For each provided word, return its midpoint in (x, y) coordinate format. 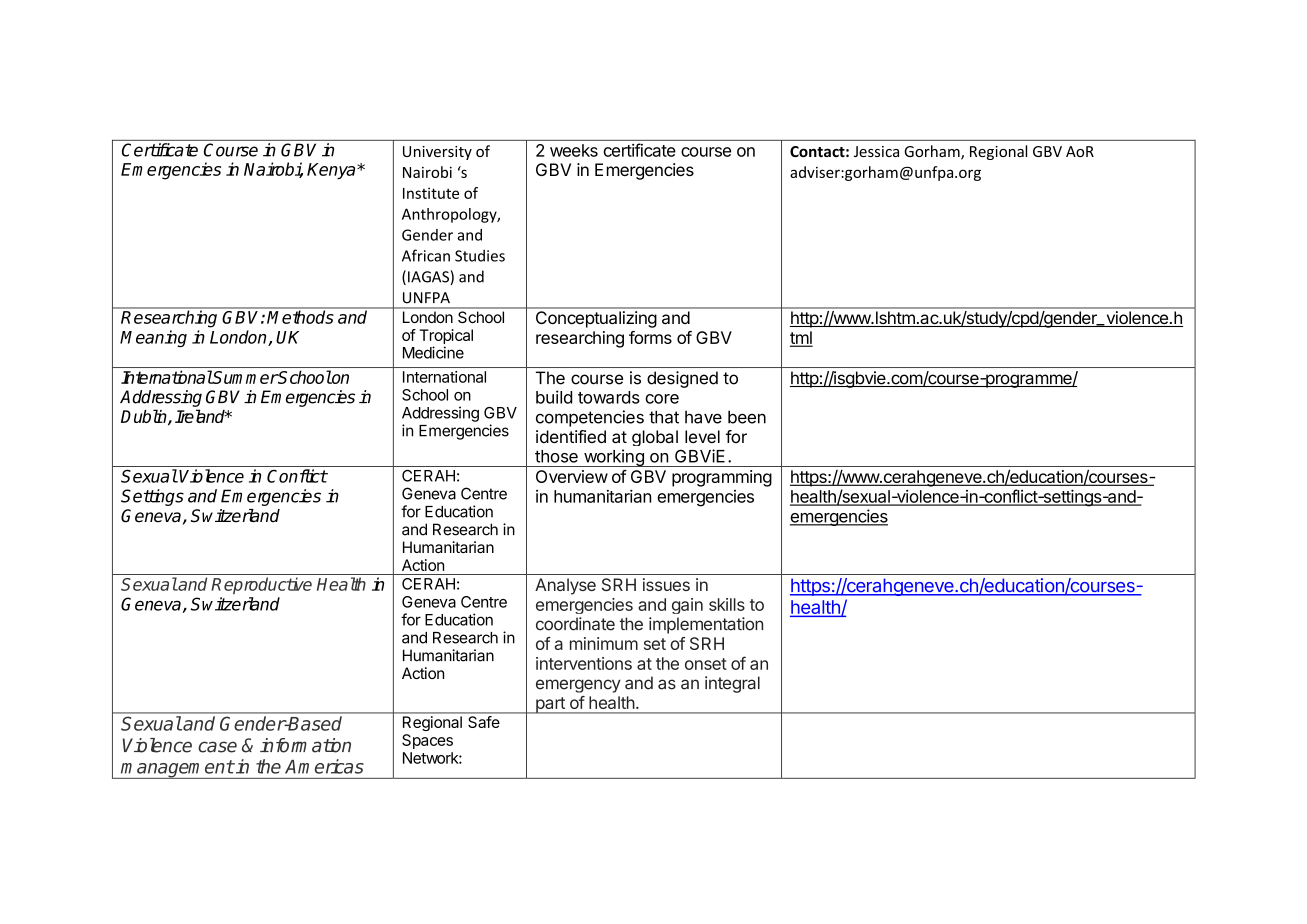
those (556, 456)
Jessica (876, 151)
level (702, 436)
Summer (245, 377)
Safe (484, 722)
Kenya (332, 171)
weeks (574, 150)
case (217, 747)
